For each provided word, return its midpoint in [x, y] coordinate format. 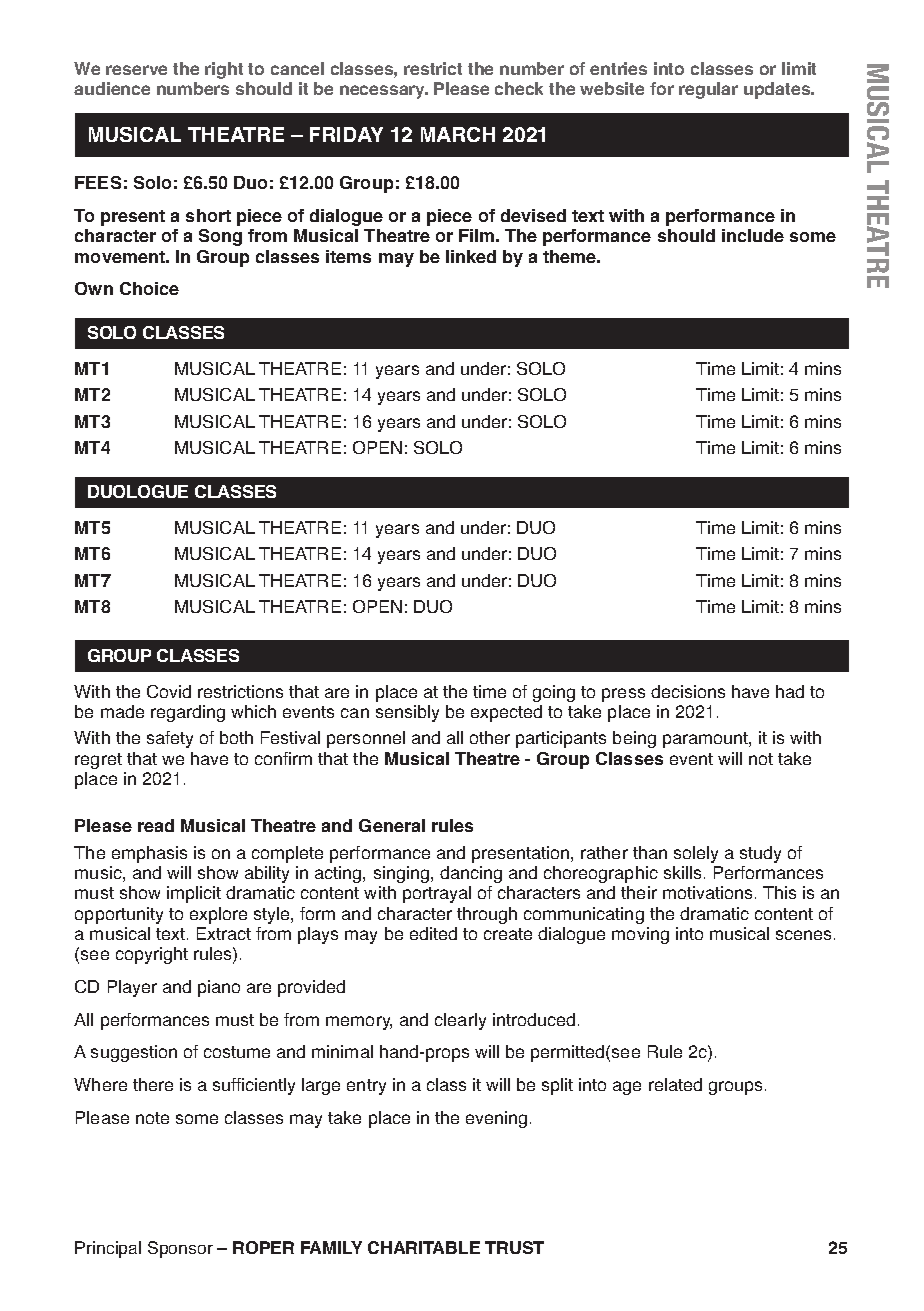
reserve [136, 70]
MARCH [458, 134]
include [753, 235]
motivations [707, 892]
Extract [224, 933]
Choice [149, 288]
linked [471, 256]
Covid [169, 691]
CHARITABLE [424, 1247]
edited [433, 933]
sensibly [407, 713]
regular [708, 90]
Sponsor [180, 1249]
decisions [688, 691]
